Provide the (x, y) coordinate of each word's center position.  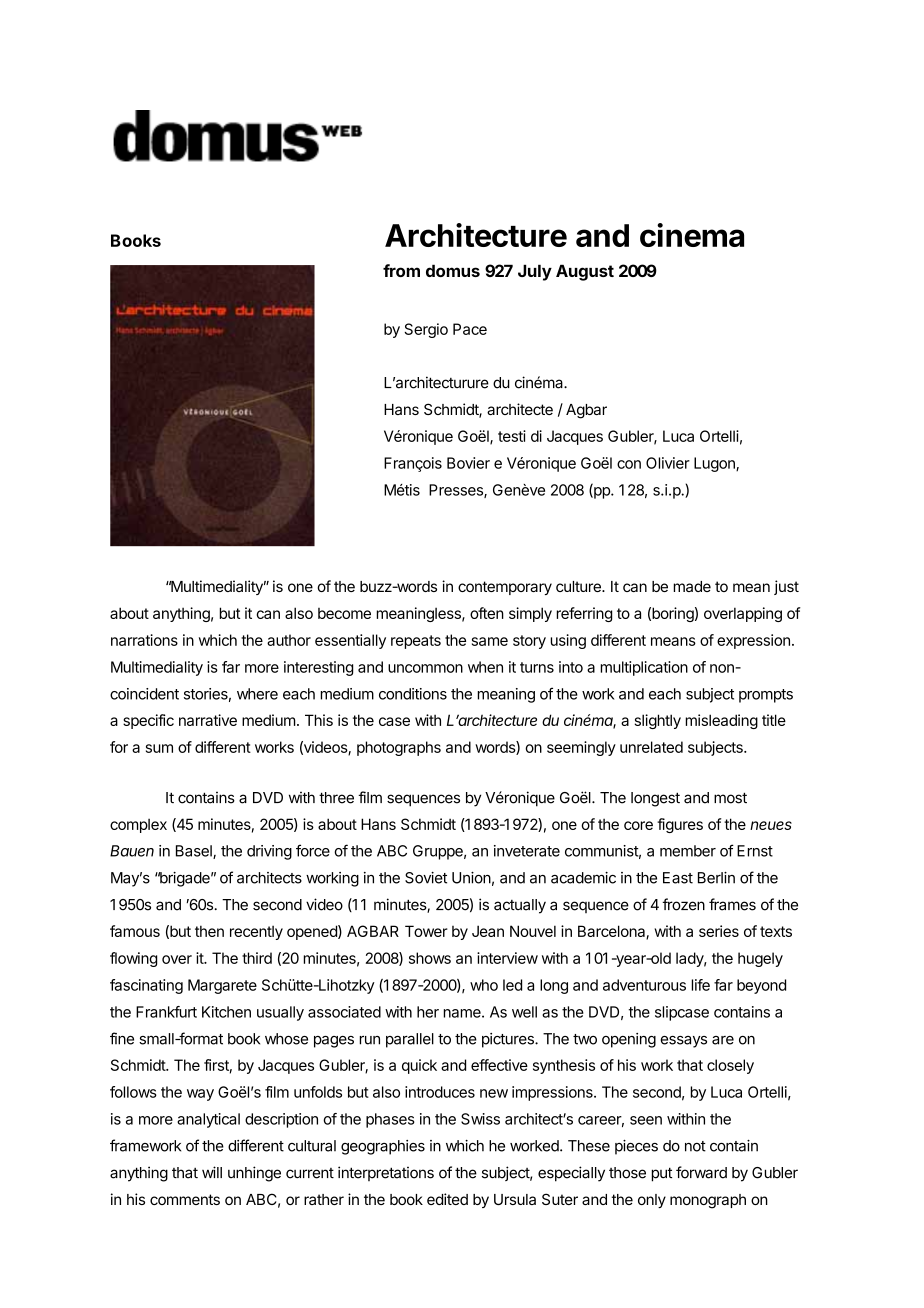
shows (430, 958)
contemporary (505, 588)
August (585, 272)
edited (447, 1199)
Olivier (668, 463)
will (212, 1172)
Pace (470, 329)
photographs (399, 748)
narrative (208, 720)
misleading (721, 721)
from (401, 270)
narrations (144, 640)
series (719, 931)
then (209, 931)
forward (701, 1172)
